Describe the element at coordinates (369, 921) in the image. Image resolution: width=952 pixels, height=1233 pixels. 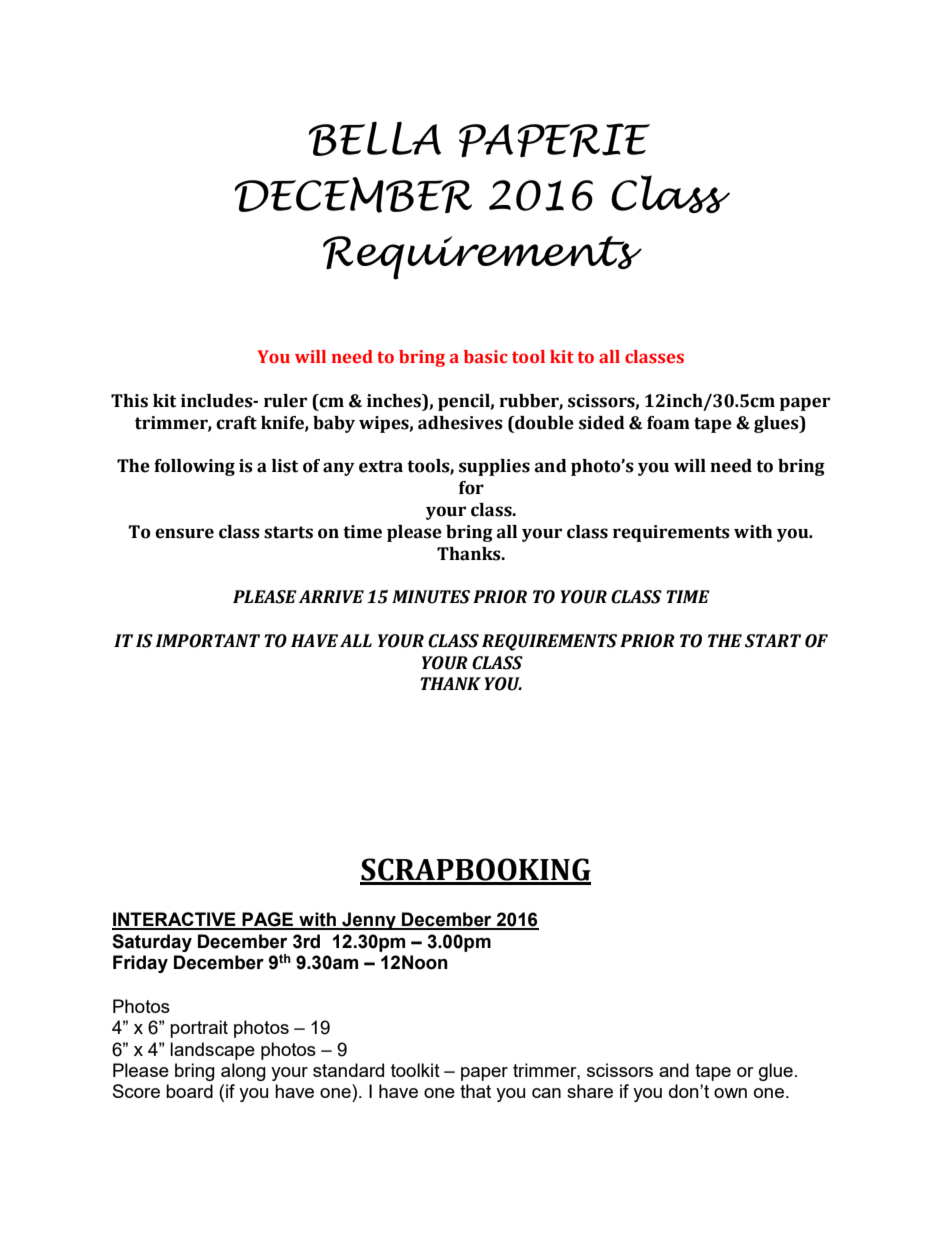
I see `Jenny` at that location.
